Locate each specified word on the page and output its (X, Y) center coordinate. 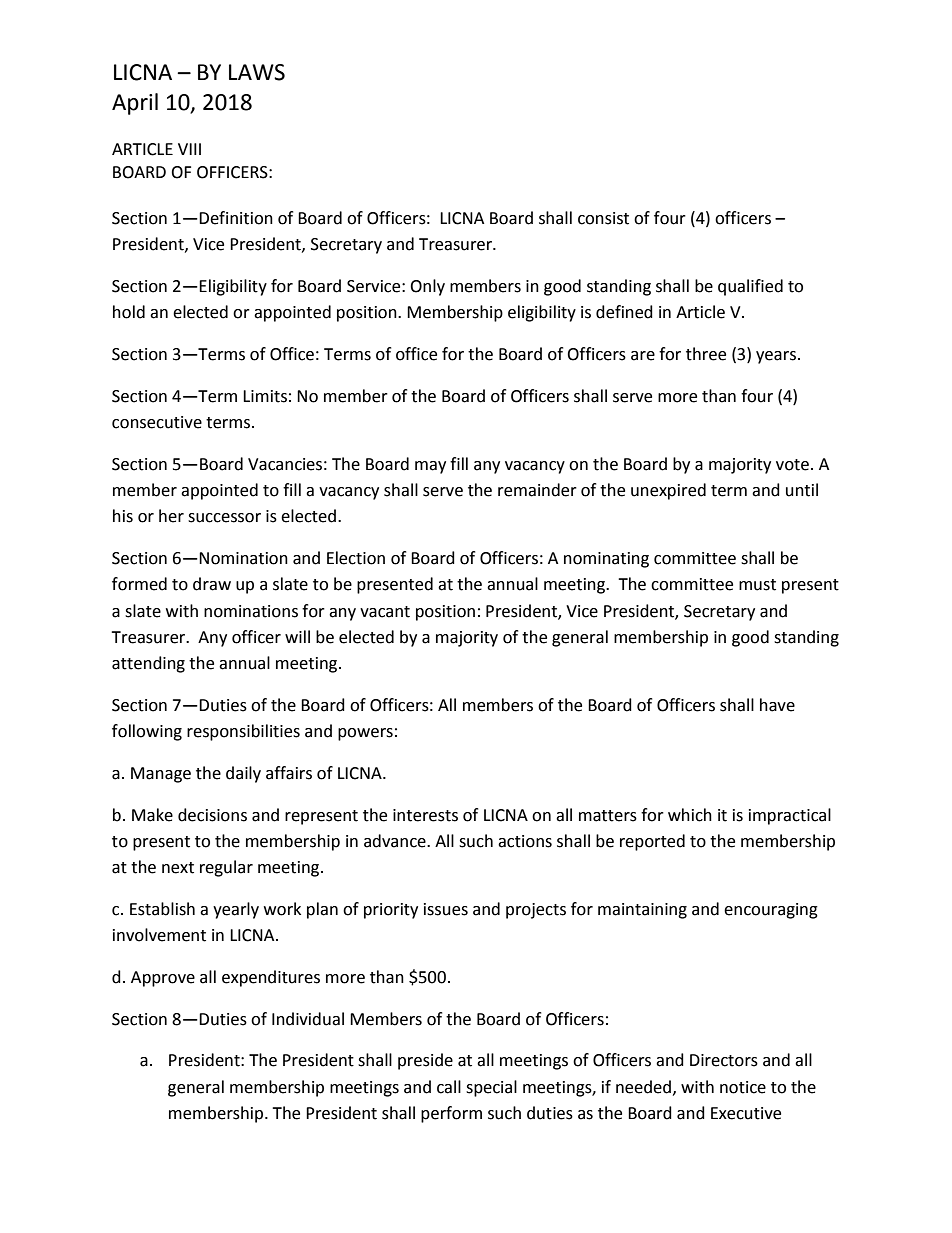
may (430, 467)
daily (243, 774)
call (449, 1087)
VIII (189, 149)
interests (425, 815)
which (690, 815)
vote (792, 465)
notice (743, 1087)
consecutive (157, 422)
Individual (308, 1019)
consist (603, 218)
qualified (750, 287)
